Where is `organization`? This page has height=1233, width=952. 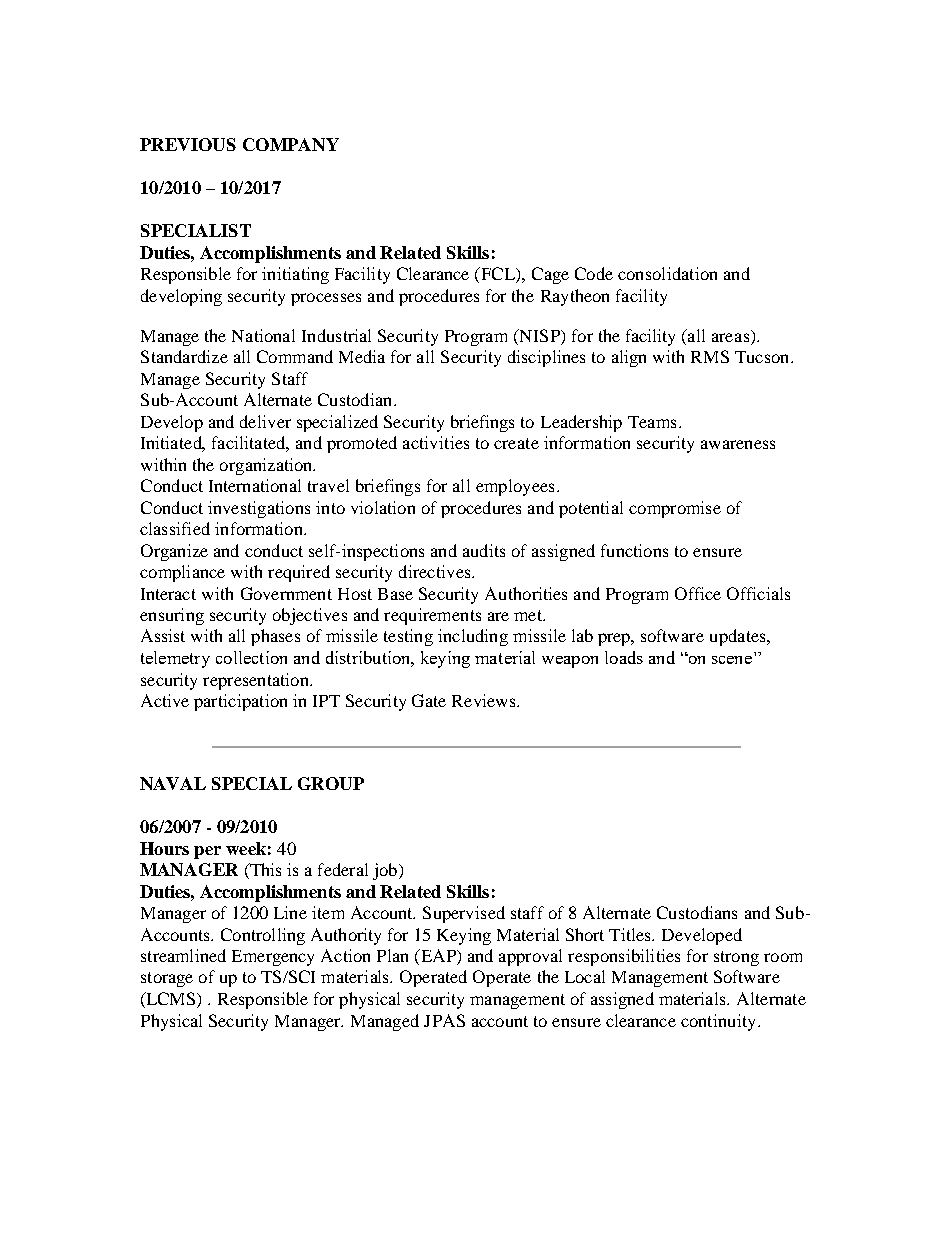
organization is located at coordinates (267, 466).
